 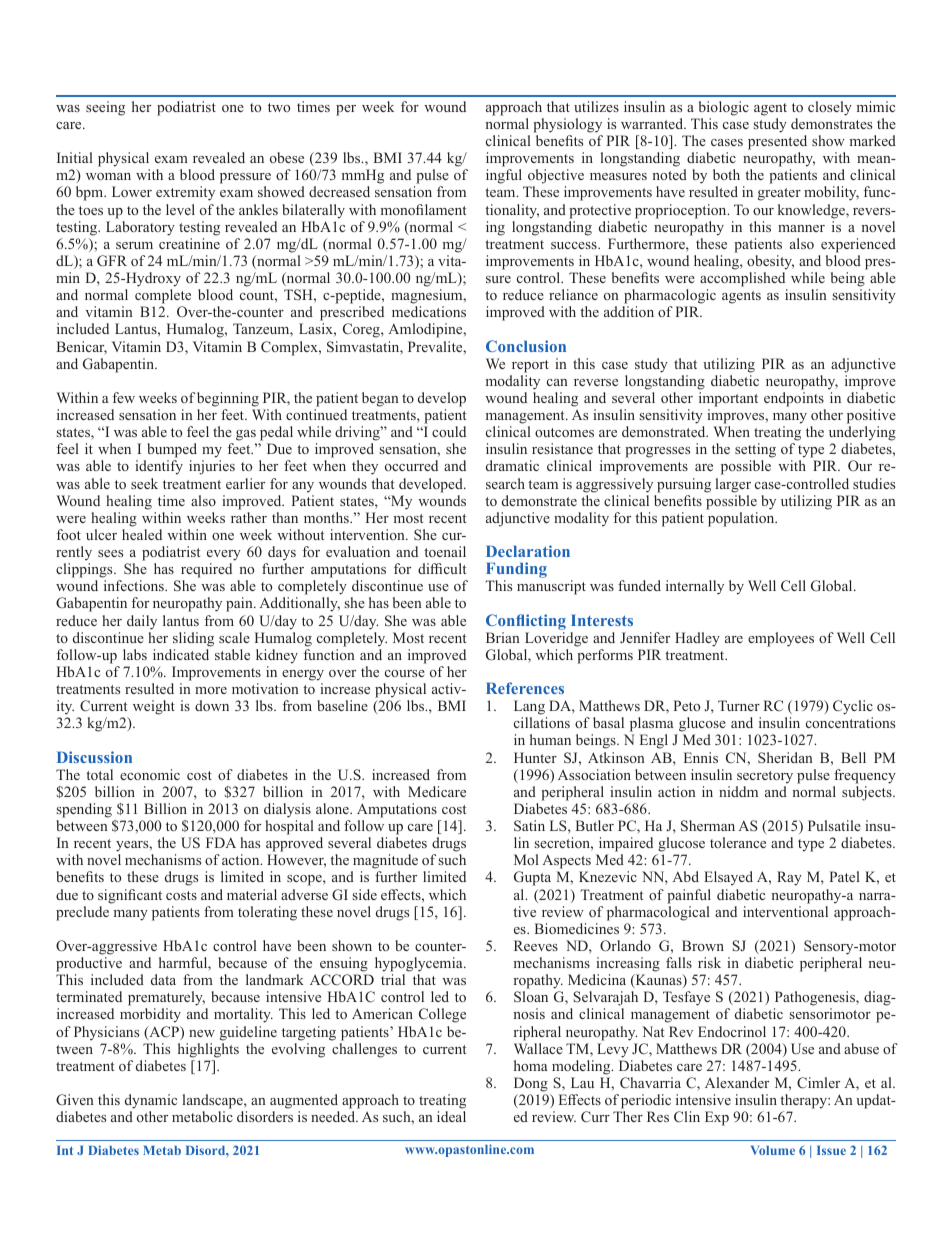 What do you see at coordinates (105, 108) in the image?
I see `seeing` at bounding box center [105, 108].
